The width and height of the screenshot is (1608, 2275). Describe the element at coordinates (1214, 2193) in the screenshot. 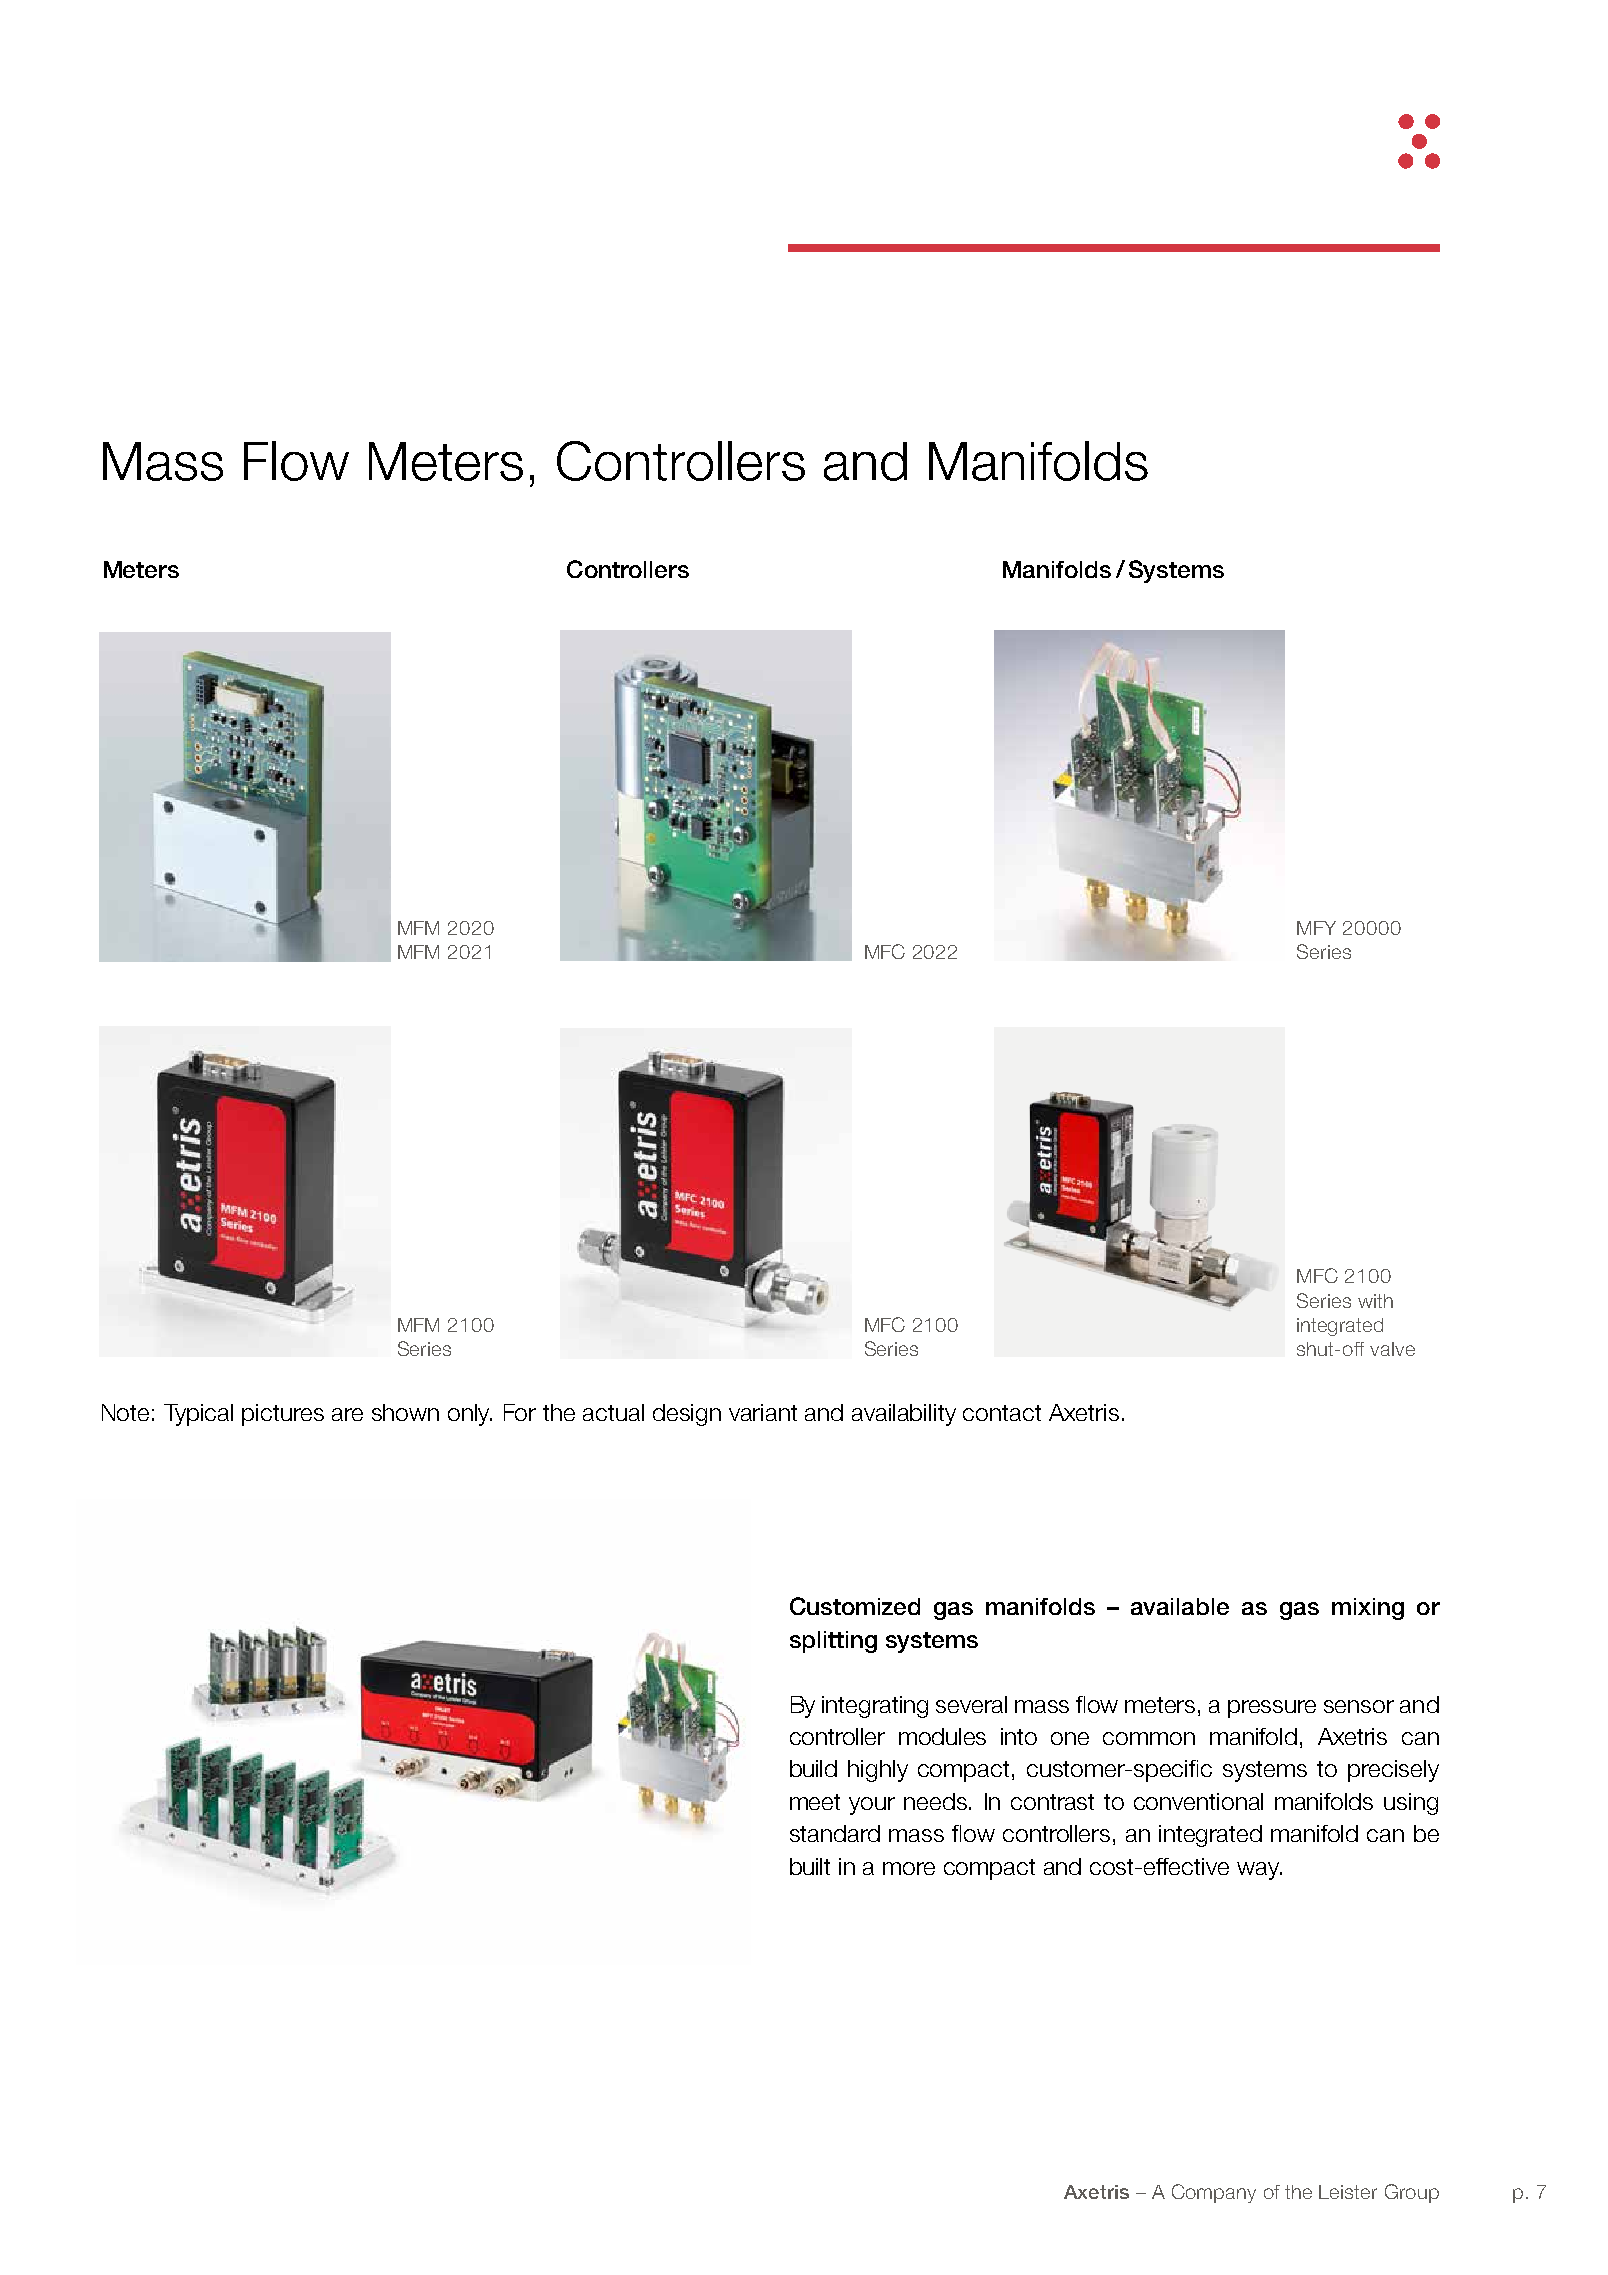

I see `Company` at that location.
